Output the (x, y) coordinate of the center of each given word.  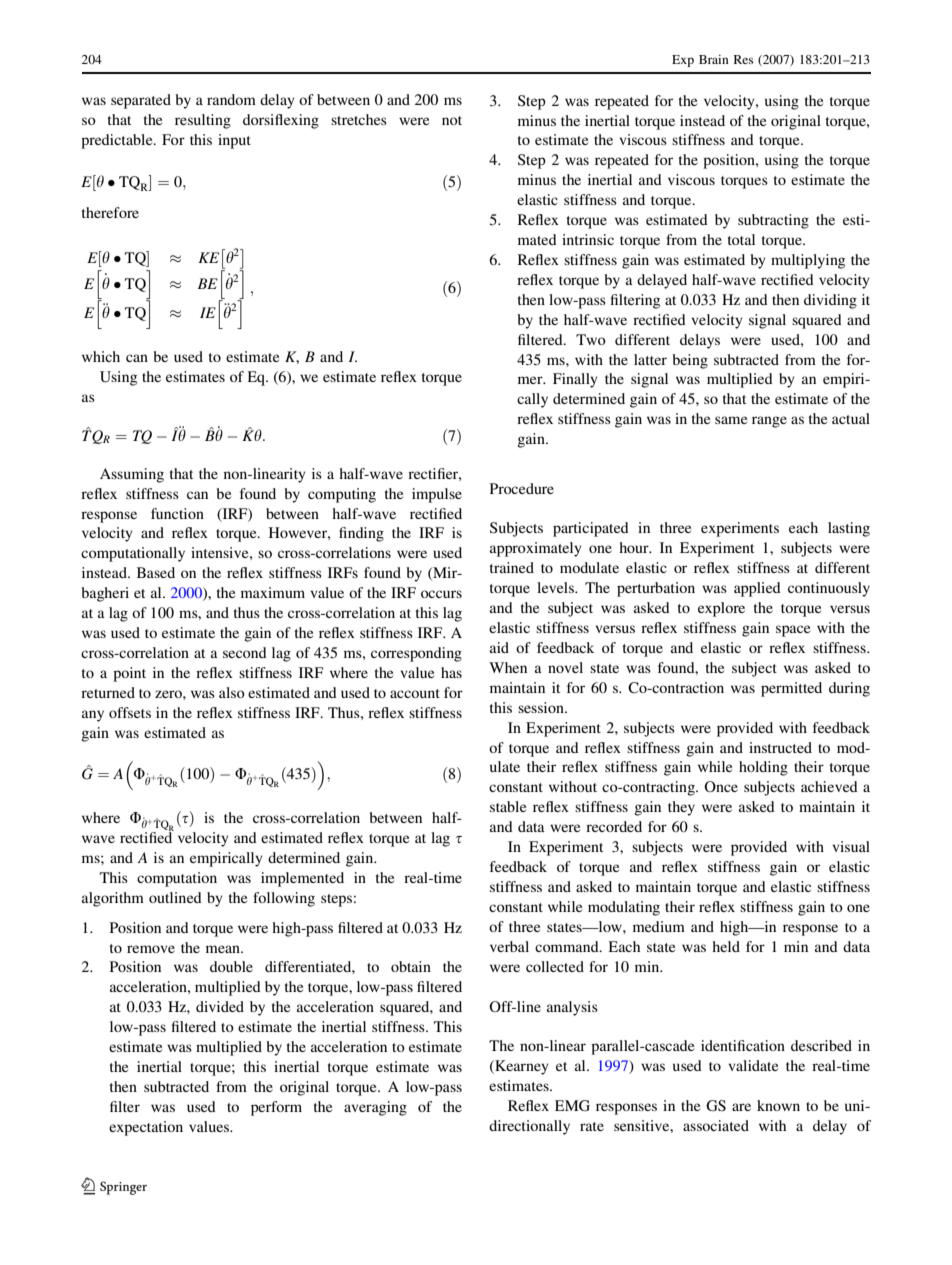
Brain (714, 59)
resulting (203, 121)
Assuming (132, 475)
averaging (375, 1108)
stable (508, 806)
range (769, 422)
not (452, 120)
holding (763, 768)
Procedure (522, 488)
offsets (130, 712)
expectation (146, 1128)
